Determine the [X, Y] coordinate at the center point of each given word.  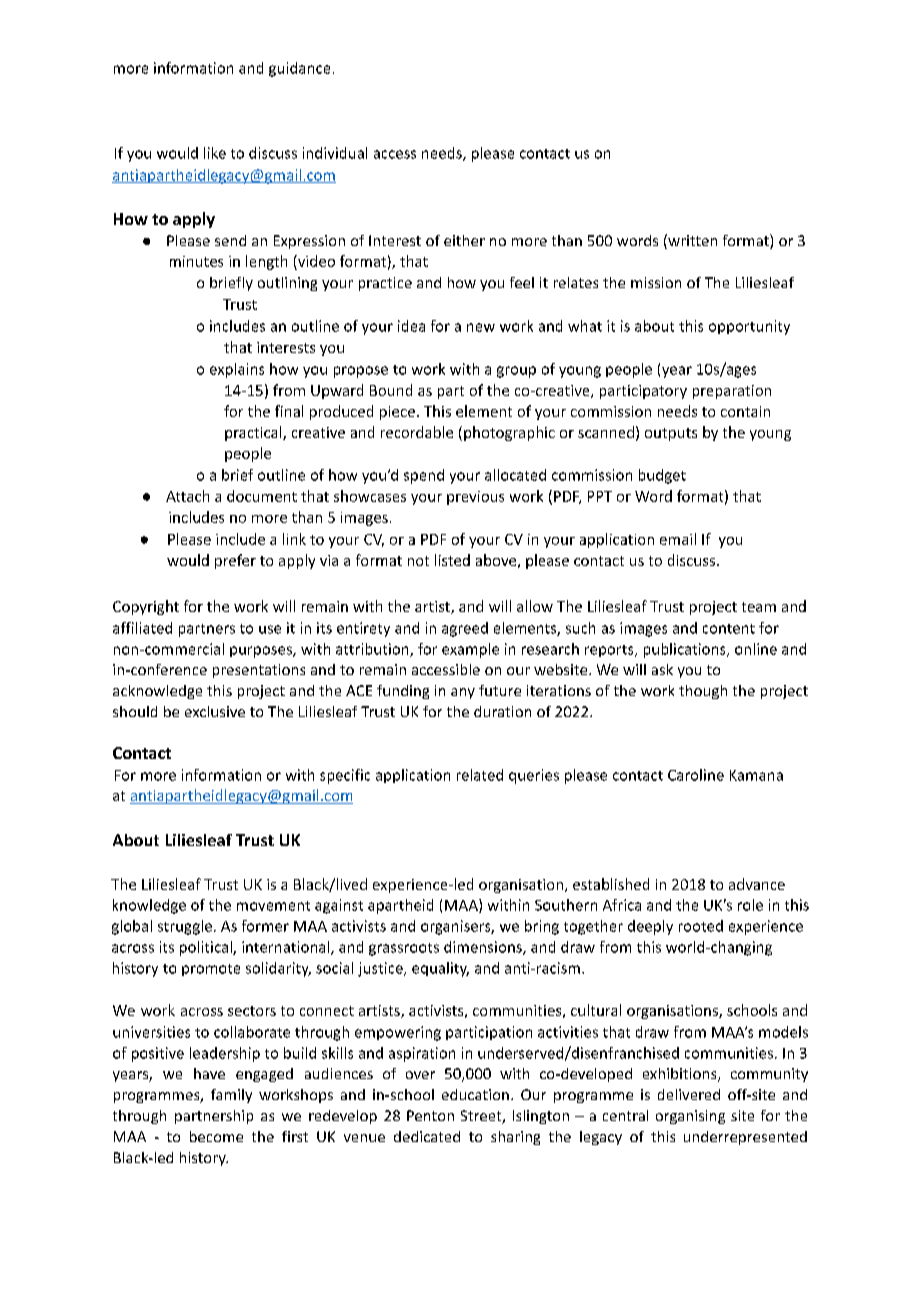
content [729, 629]
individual [335, 153]
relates [576, 282]
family [231, 1096]
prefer [235, 561]
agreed [465, 629]
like [215, 153]
